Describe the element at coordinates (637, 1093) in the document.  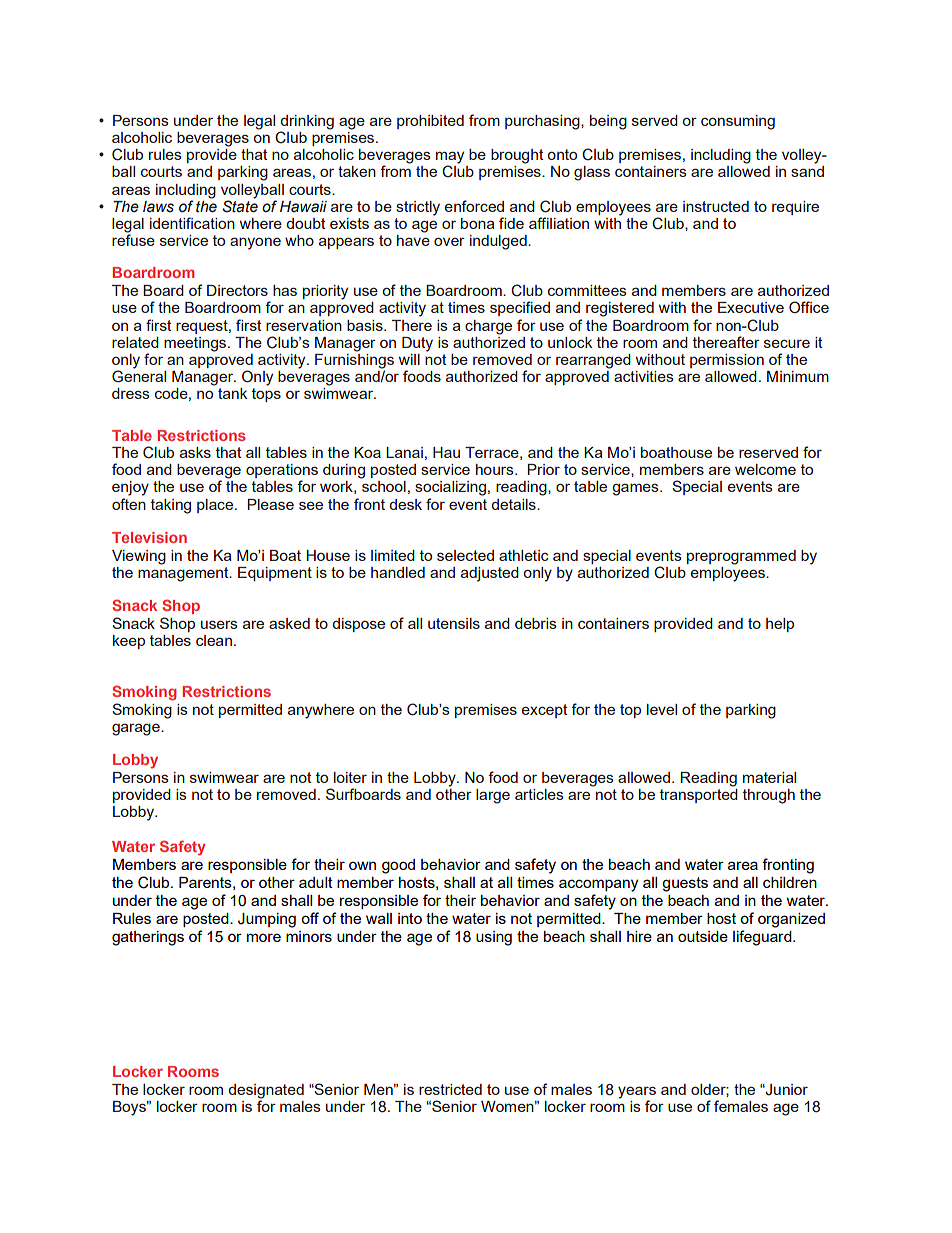
I see `years` at that location.
